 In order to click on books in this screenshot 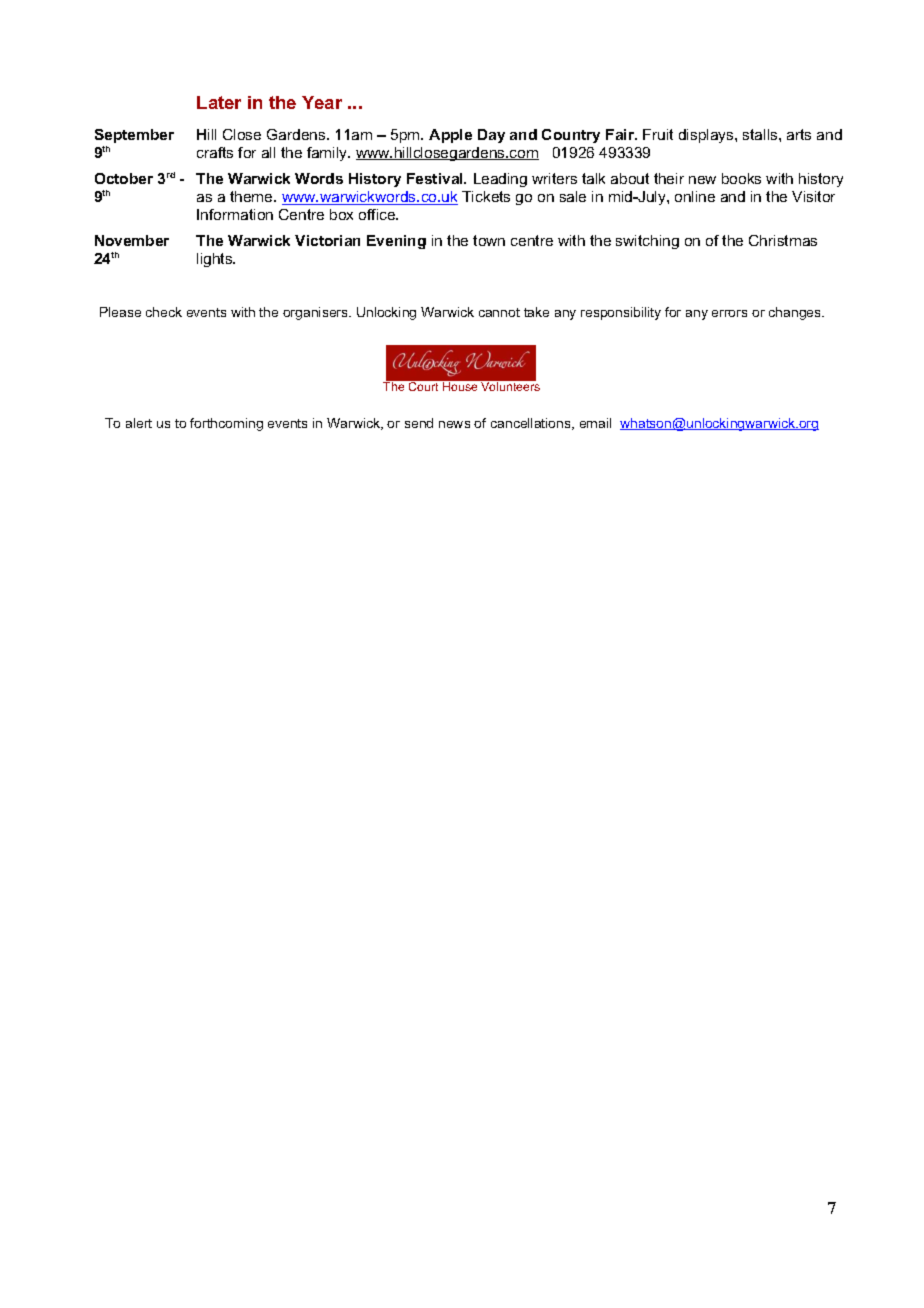, I will do `click(741, 178)`.
